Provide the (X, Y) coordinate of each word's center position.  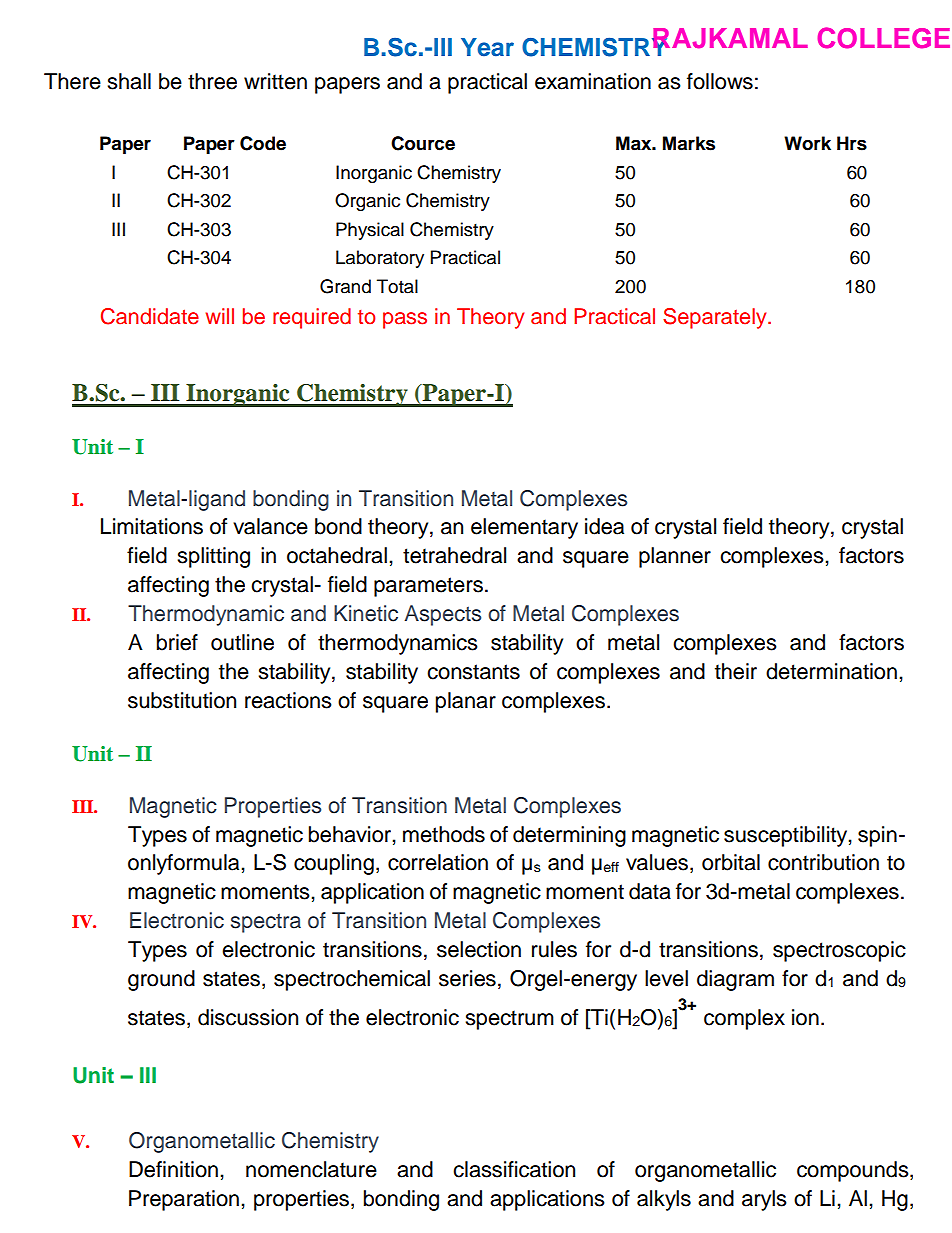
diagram (735, 980)
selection (479, 949)
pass (405, 320)
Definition (173, 1169)
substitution (182, 700)
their (736, 671)
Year (487, 47)
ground (161, 980)
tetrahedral (454, 555)
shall (129, 81)
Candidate (150, 316)
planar (466, 702)
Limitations (152, 526)
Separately (716, 318)
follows (720, 81)
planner (675, 557)
